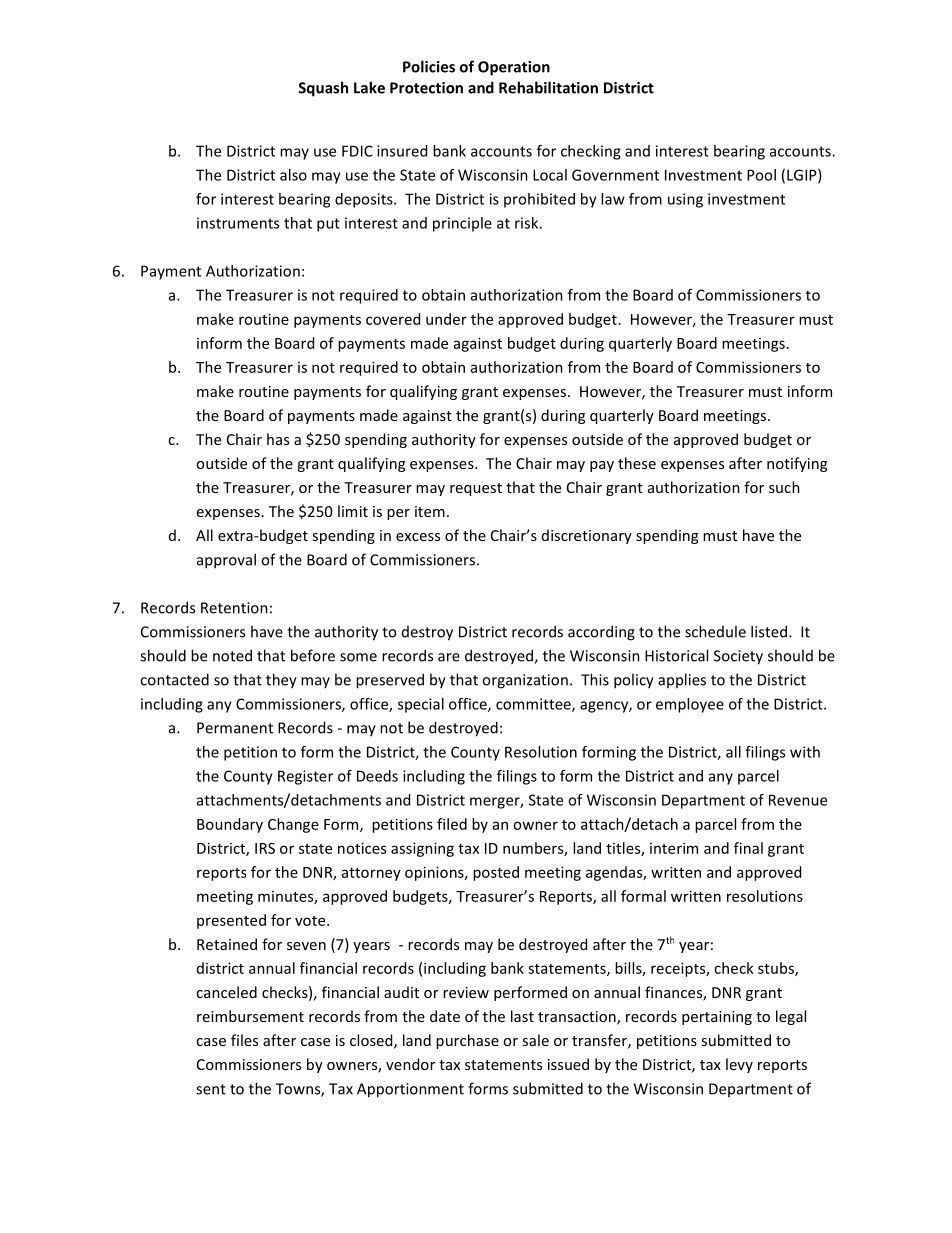 The width and height of the screenshot is (952, 1233). I want to click on Pool, so click(761, 175).
